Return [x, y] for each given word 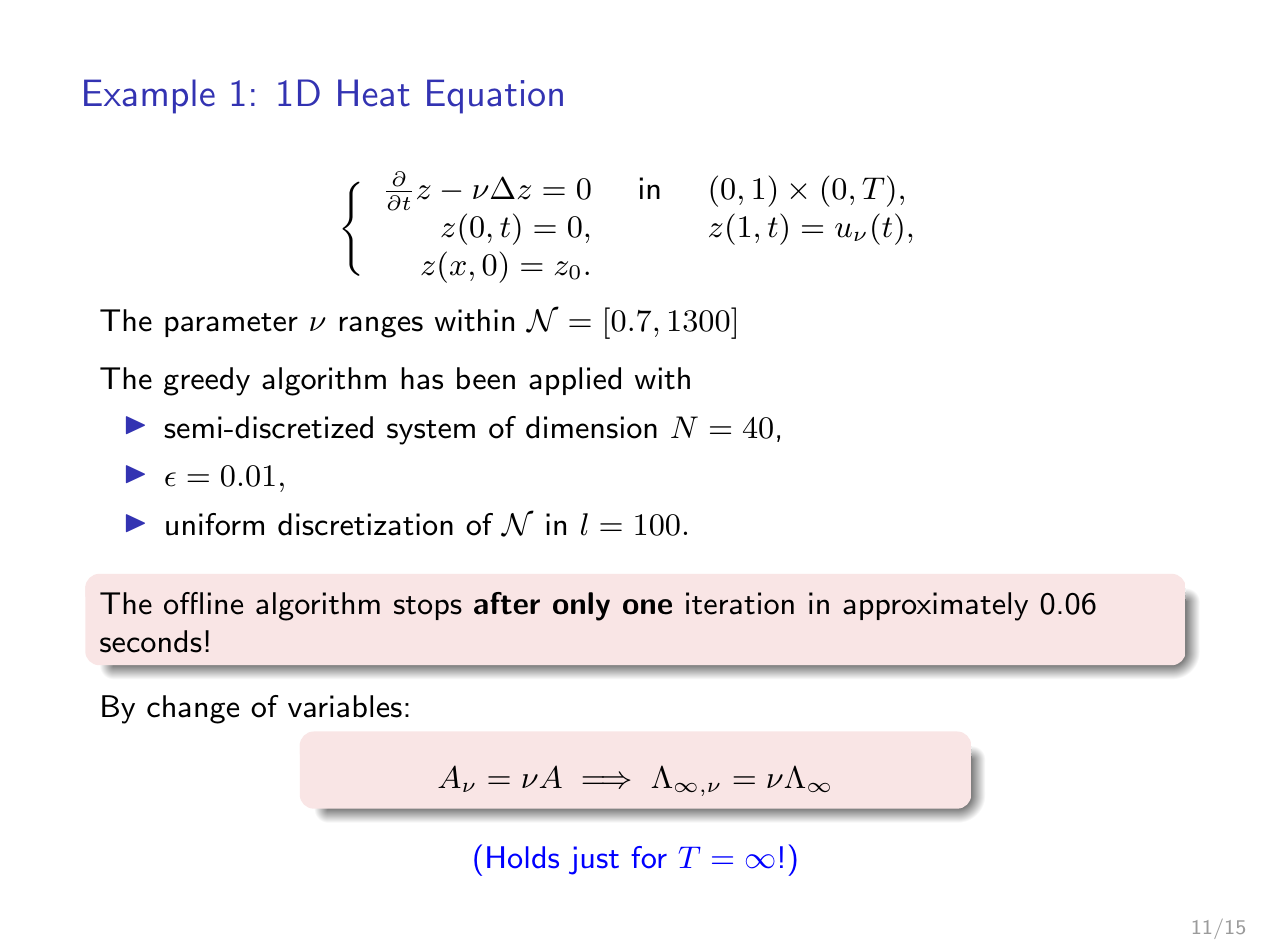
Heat [374, 93]
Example [149, 96]
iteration [740, 603]
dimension [591, 427]
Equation [495, 96]
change [193, 709]
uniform [215, 524]
